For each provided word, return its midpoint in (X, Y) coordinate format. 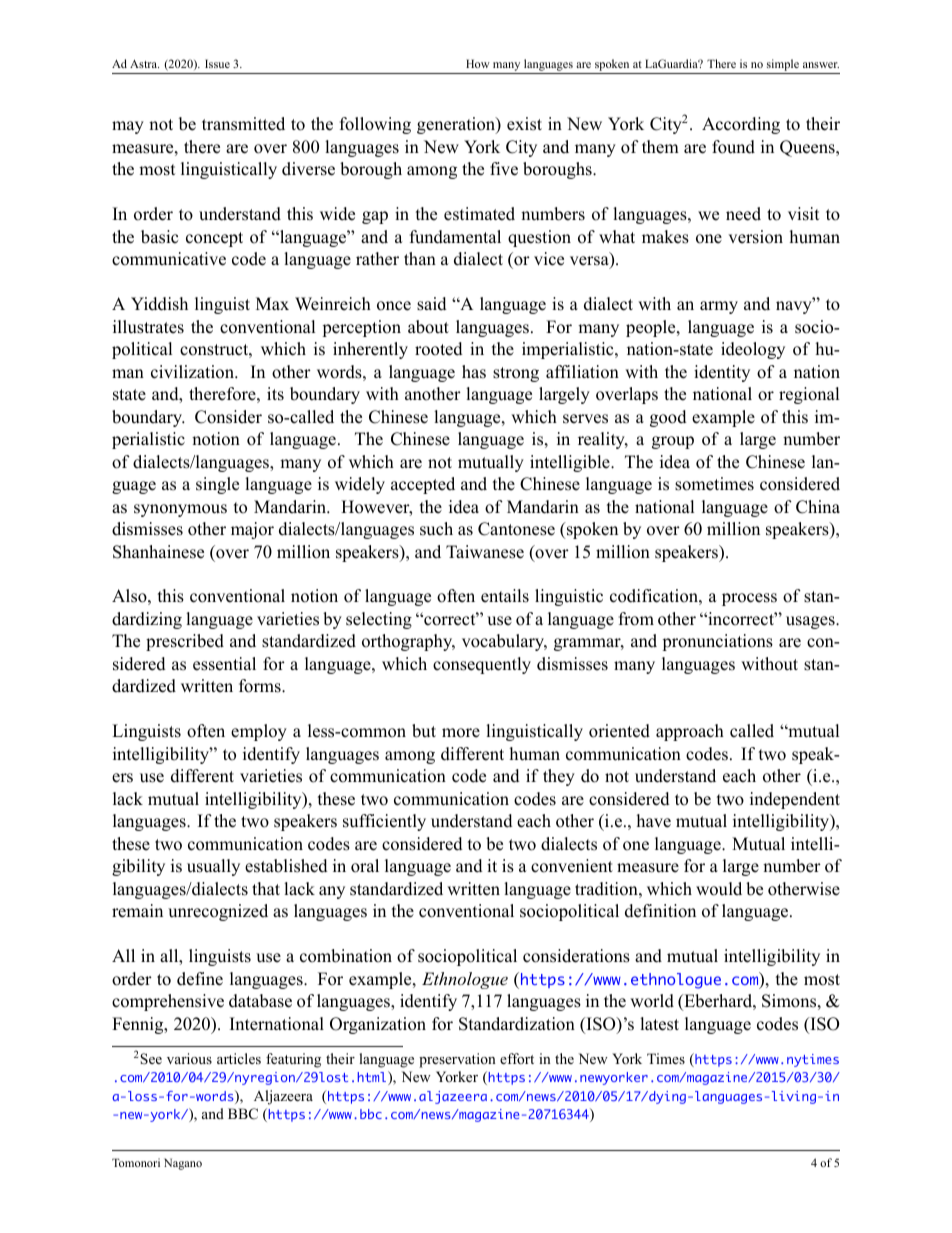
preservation (457, 1060)
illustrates (148, 327)
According (741, 125)
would (719, 889)
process (749, 599)
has (474, 372)
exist (524, 124)
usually (213, 867)
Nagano (183, 1164)
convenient (572, 866)
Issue (217, 63)
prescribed (185, 642)
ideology (753, 350)
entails (505, 596)
